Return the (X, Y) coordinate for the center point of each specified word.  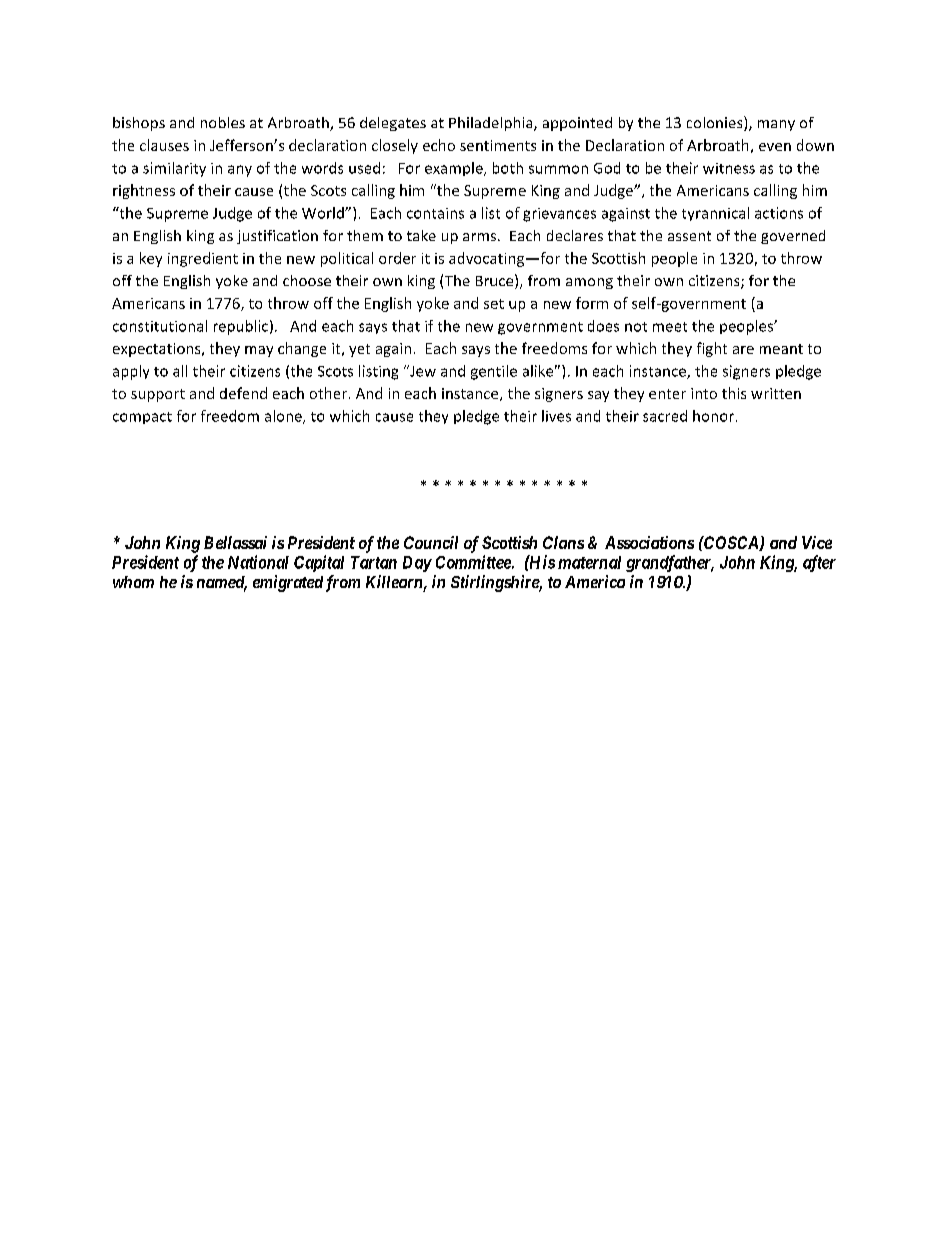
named (222, 583)
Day (417, 564)
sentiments (498, 145)
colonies (716, 123)
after (819, 563)
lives (556, 416)
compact (142, 418)
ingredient (203, 259)
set (494, 304)
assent (689, 236)
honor (713, 416)
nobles (223, 122)
